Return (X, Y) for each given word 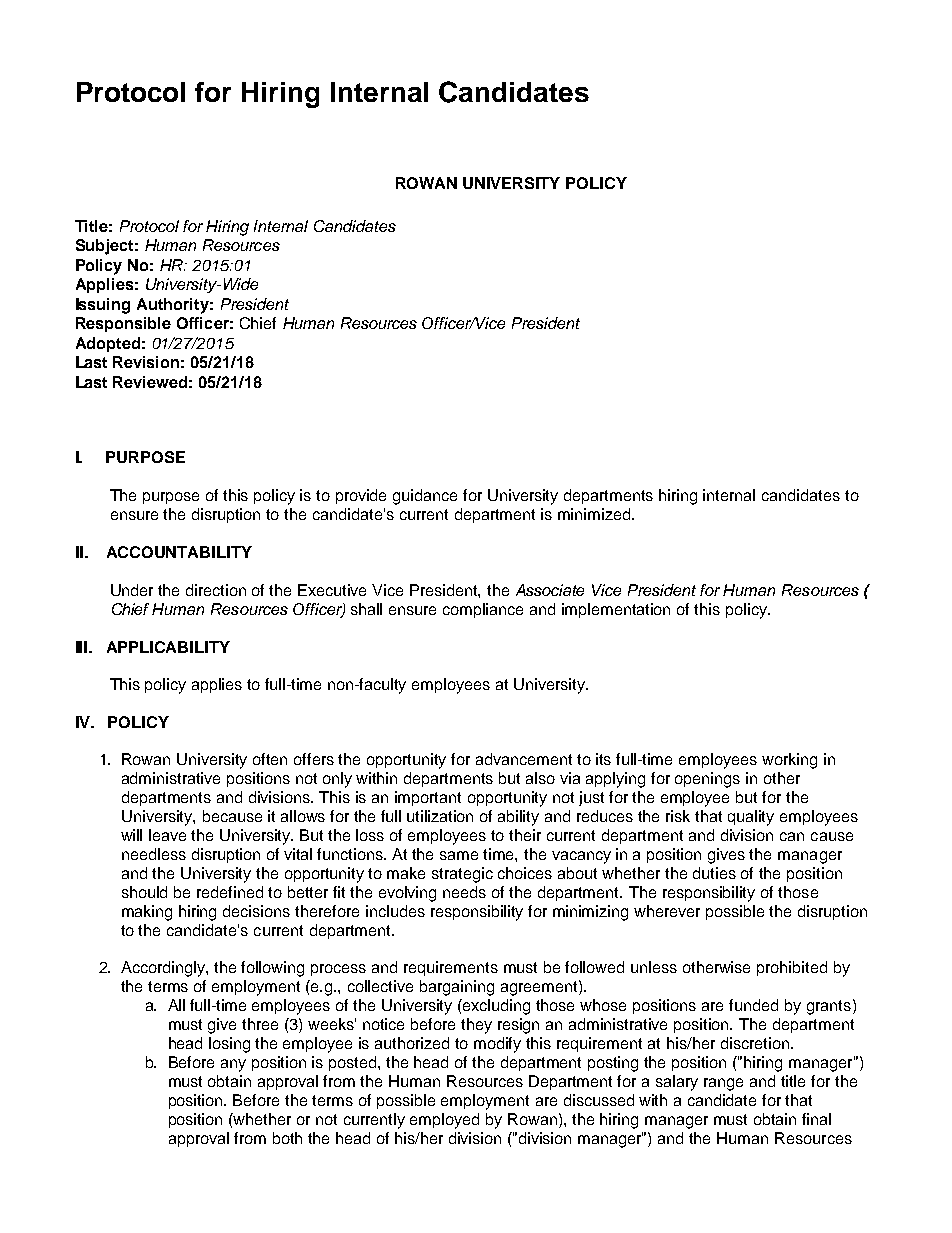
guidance (425, 497)
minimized (595, 514)
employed (444, 1121)
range (723, 1084)
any (233, 1065)
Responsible (123, 324)
